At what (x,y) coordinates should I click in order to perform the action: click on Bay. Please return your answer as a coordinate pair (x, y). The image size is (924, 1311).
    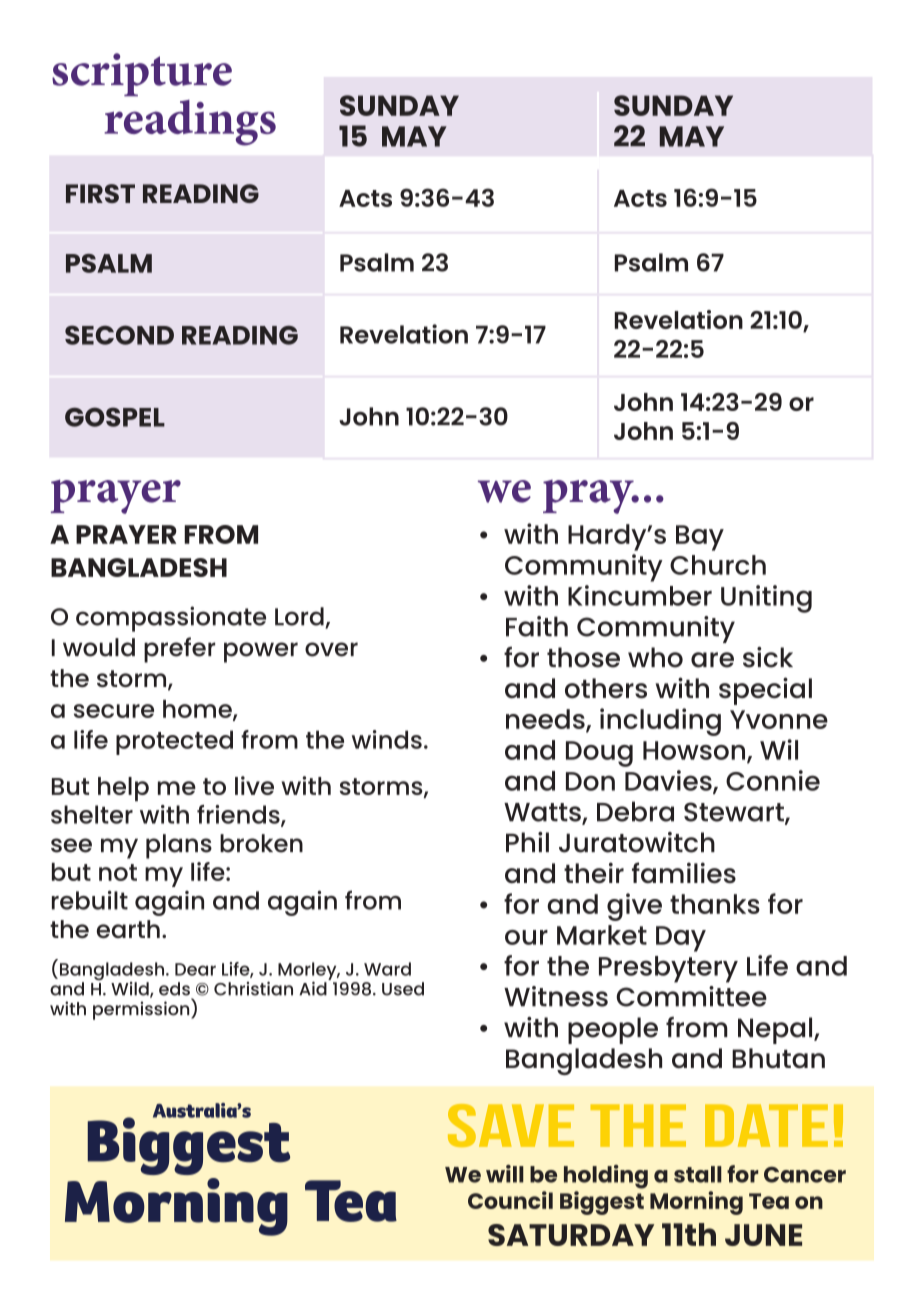
    Looking at the image, I should click on (700, 538).
